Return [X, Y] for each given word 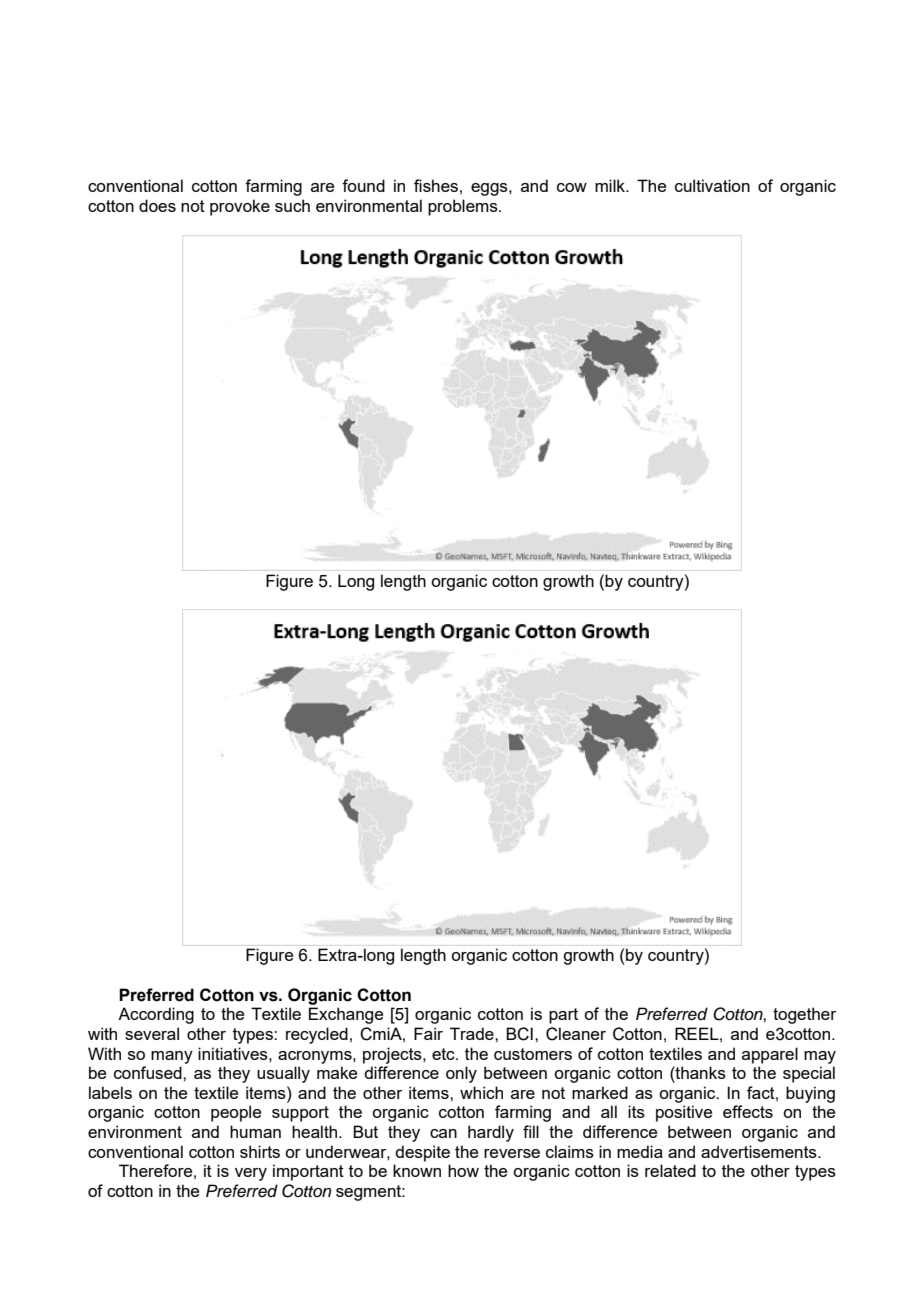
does [157, 205]
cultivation [712, 185]
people [236, 1113]
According [156, 1015]
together [804, 1015]
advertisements [760, 1151]
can [443, 1133]
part [563, 1016]
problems [464, 207]
